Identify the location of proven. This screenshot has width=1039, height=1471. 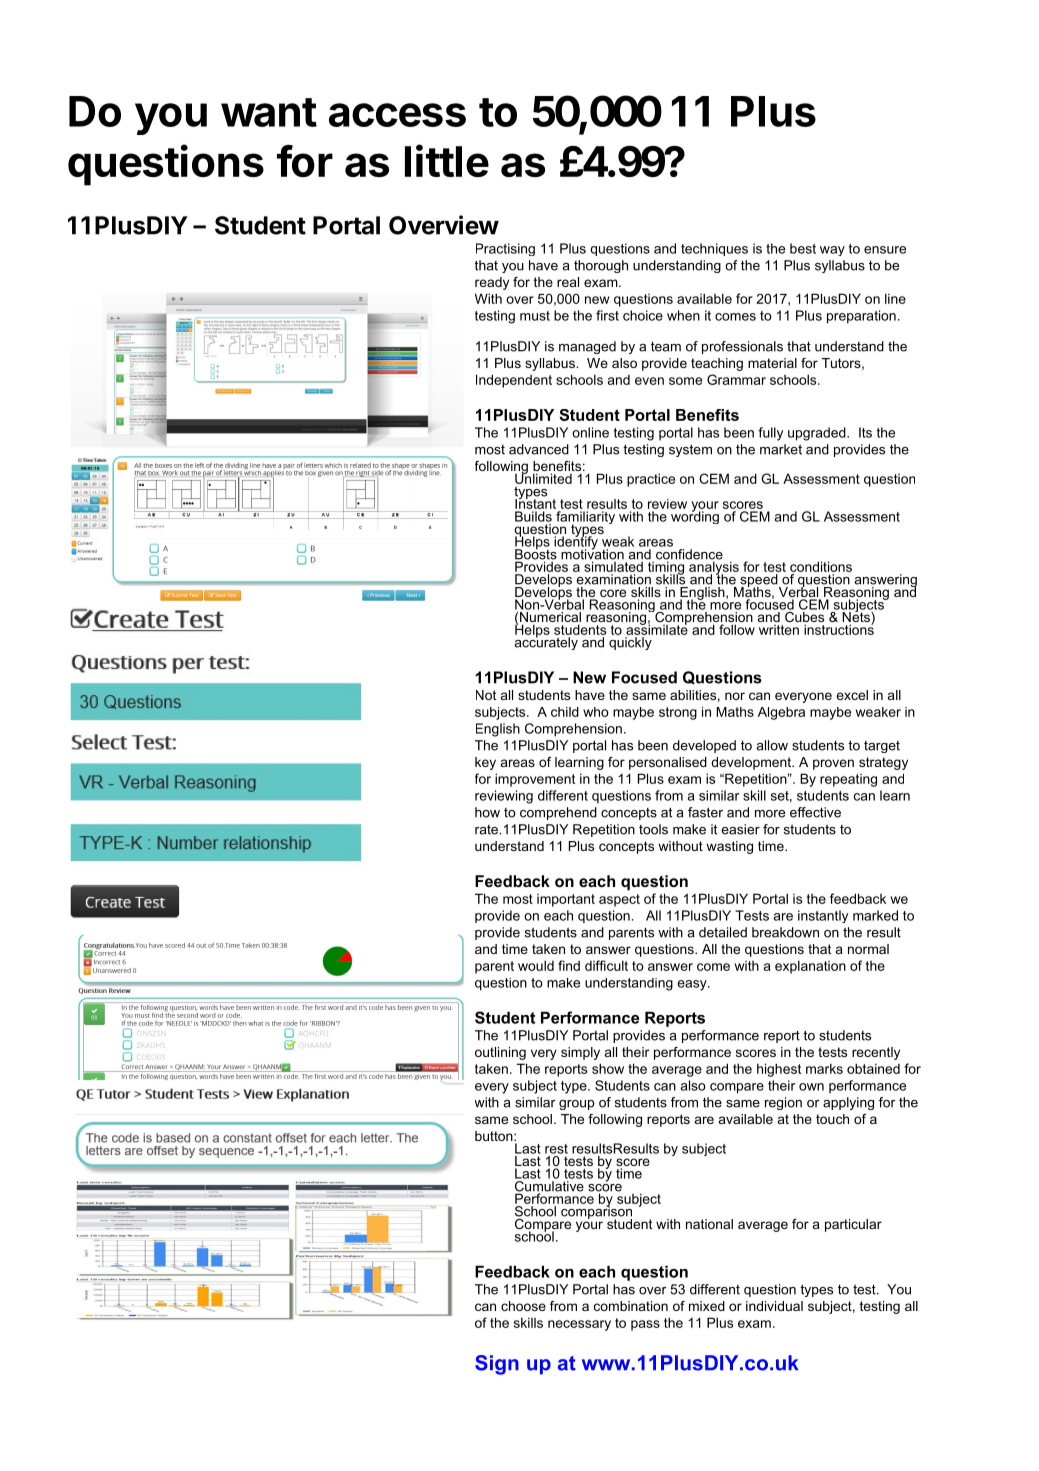
(833, 764).
